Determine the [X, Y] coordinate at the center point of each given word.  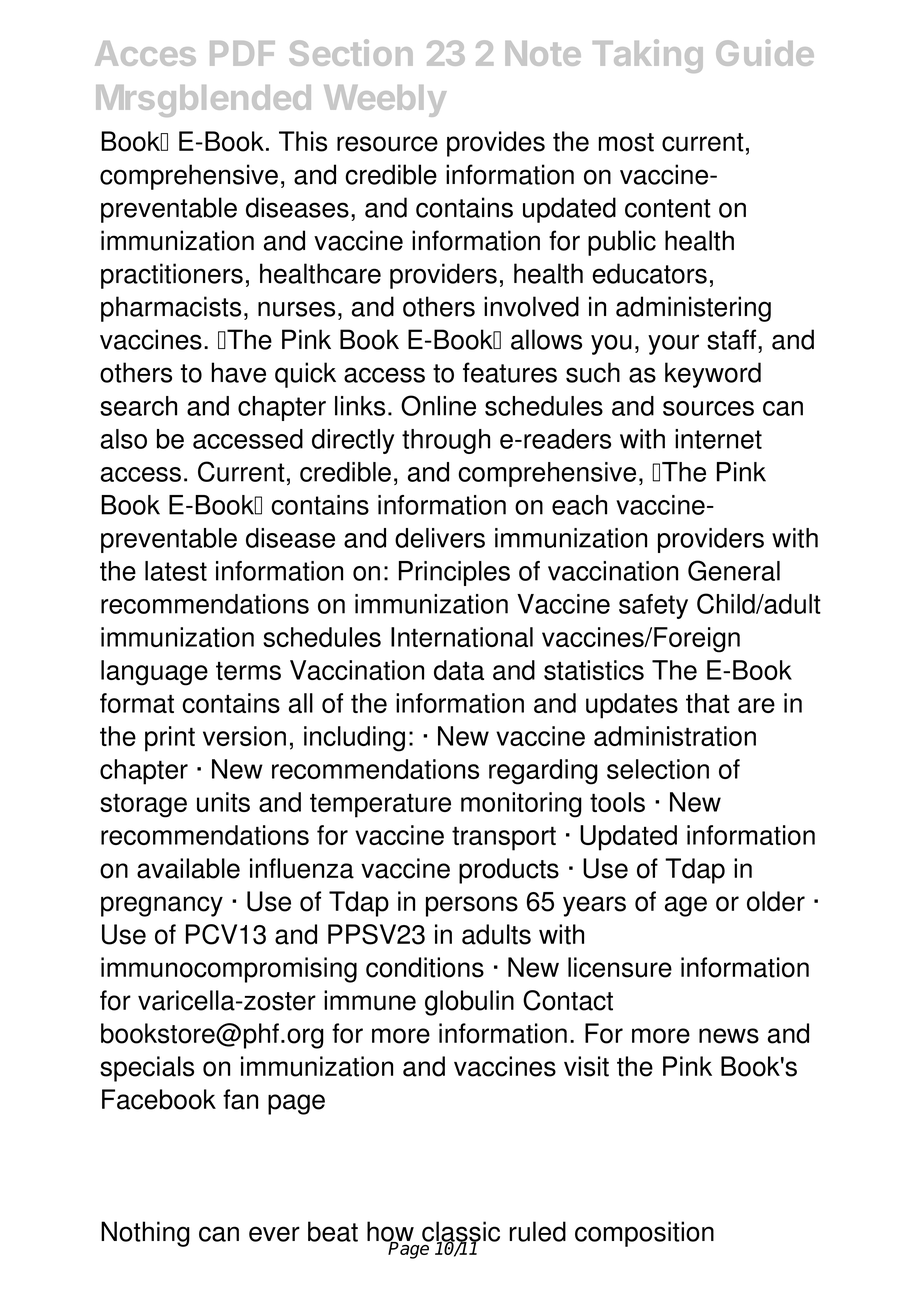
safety [653, 606]
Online [438, 405]
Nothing [145, 1234]
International [462, 637]
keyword [713, 375]
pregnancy [162, 906]
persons [472, 906]
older [776, 901]
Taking [648, 56]
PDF [242, 53]
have [239, 372]
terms [248, 671]
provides [496, 144]
